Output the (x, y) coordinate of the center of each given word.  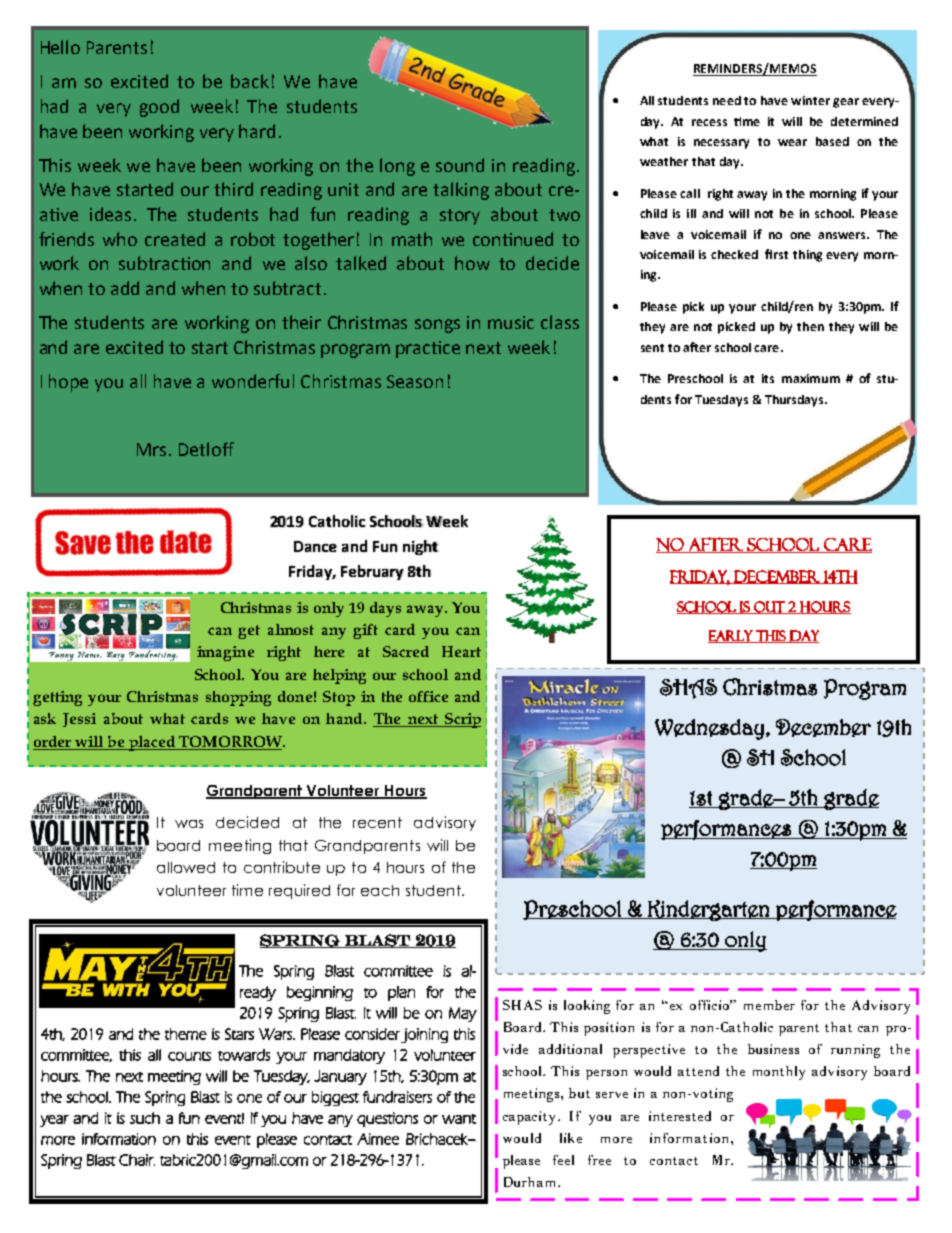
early (731, 636)
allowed (186, 867)
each (380, 890)
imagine (225, 653)
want (459, 1119)
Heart (461, 651)
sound (460, 165)
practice (428, 349)
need (727, 100)
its (768, 378)
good (159, 108)
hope (68, 383)
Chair (137, 1160)
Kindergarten (708, 910)
